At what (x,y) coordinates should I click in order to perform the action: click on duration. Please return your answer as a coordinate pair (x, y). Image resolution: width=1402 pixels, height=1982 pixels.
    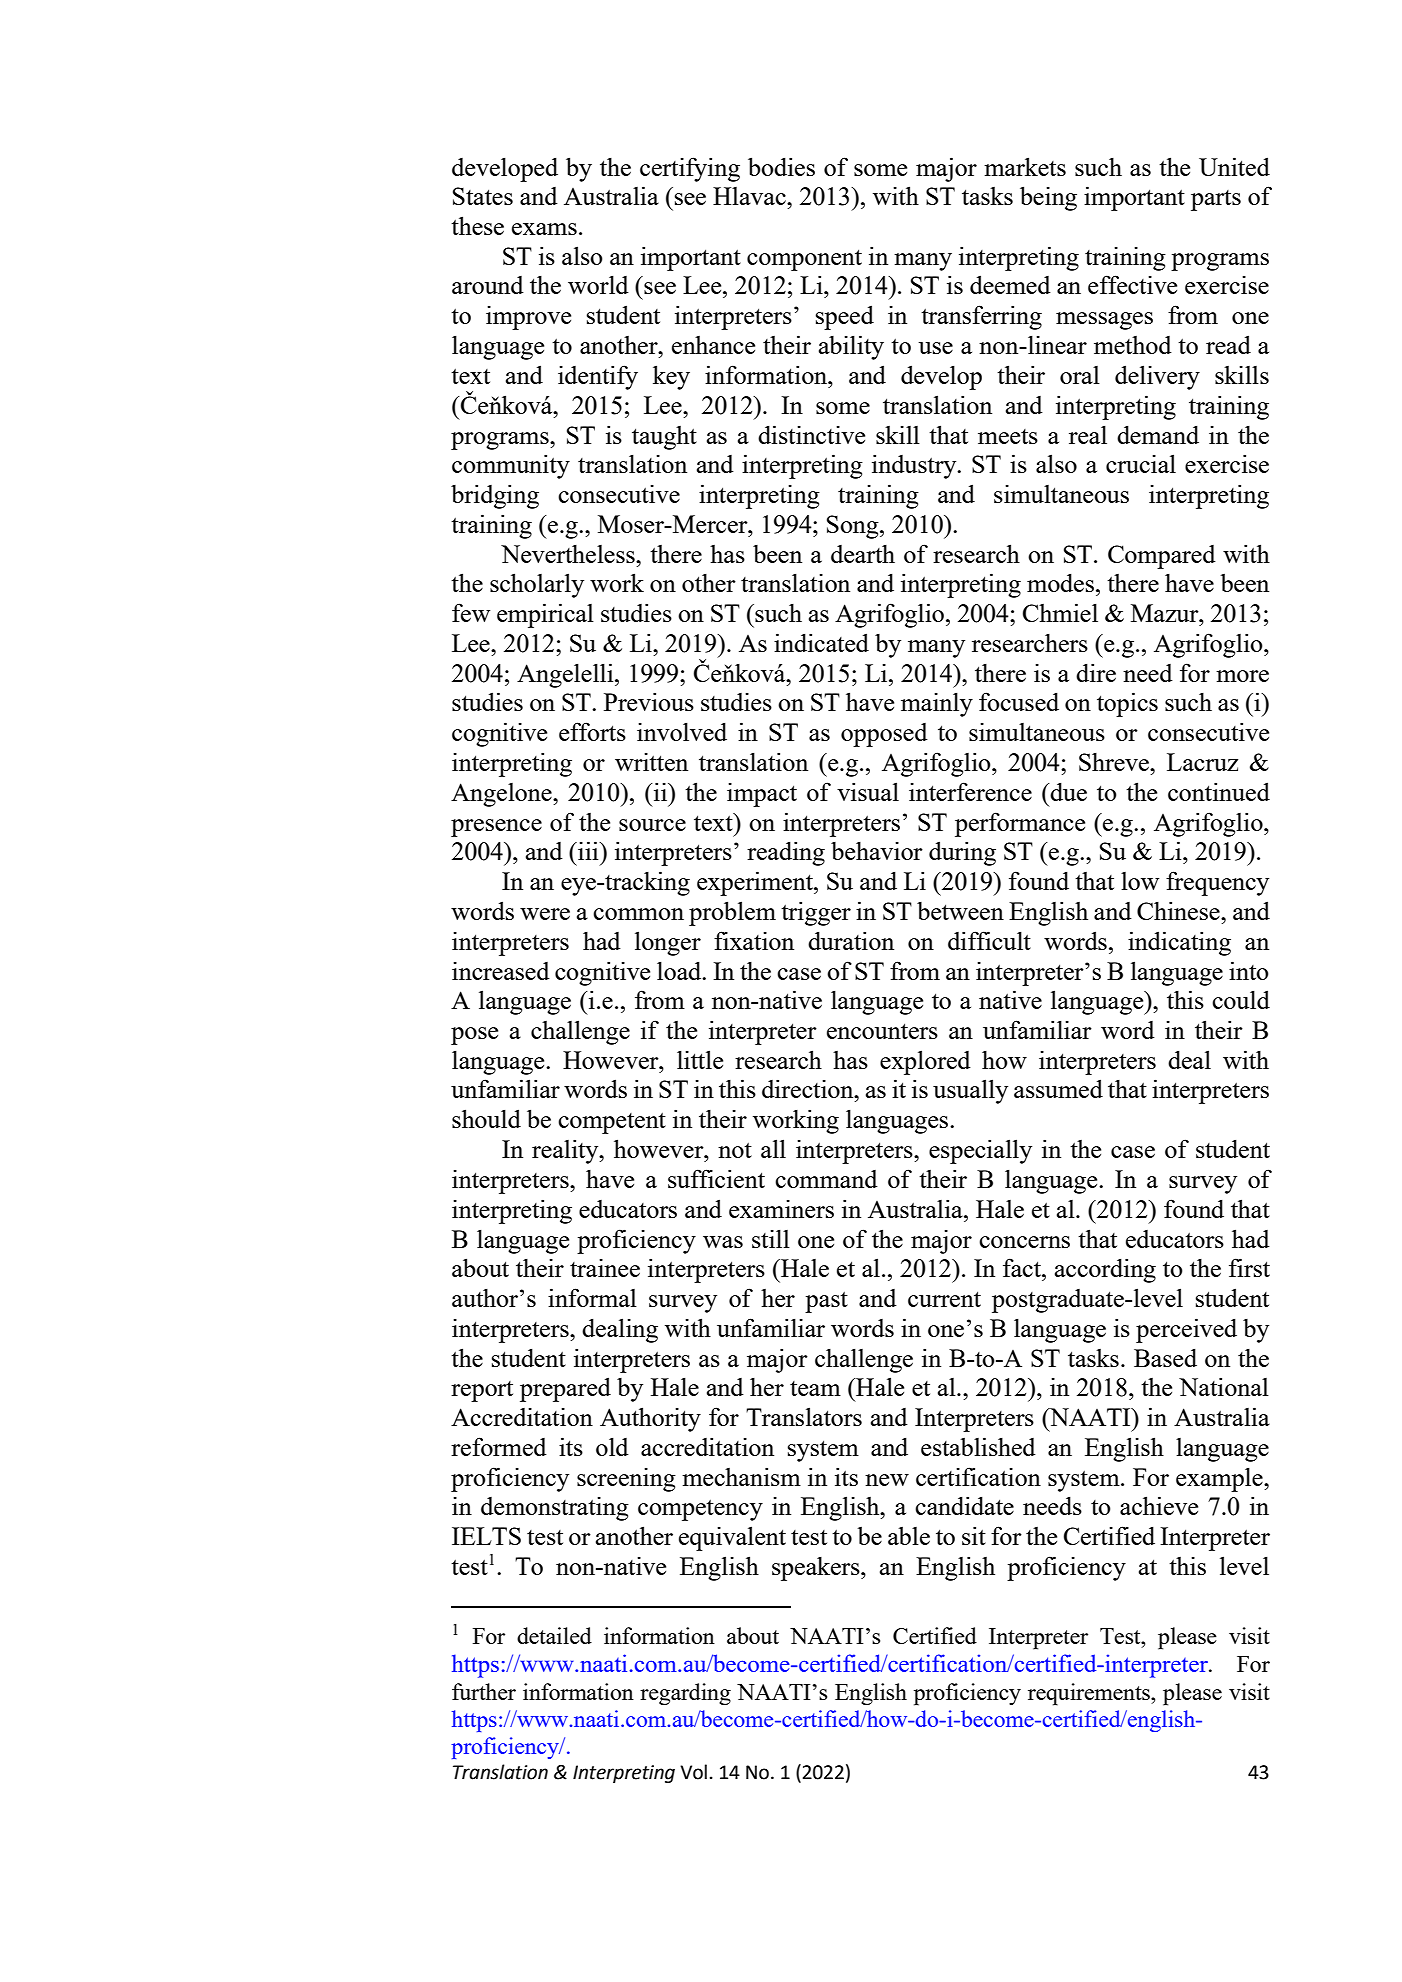
    Looking at the image, I should click on (851, 940).
